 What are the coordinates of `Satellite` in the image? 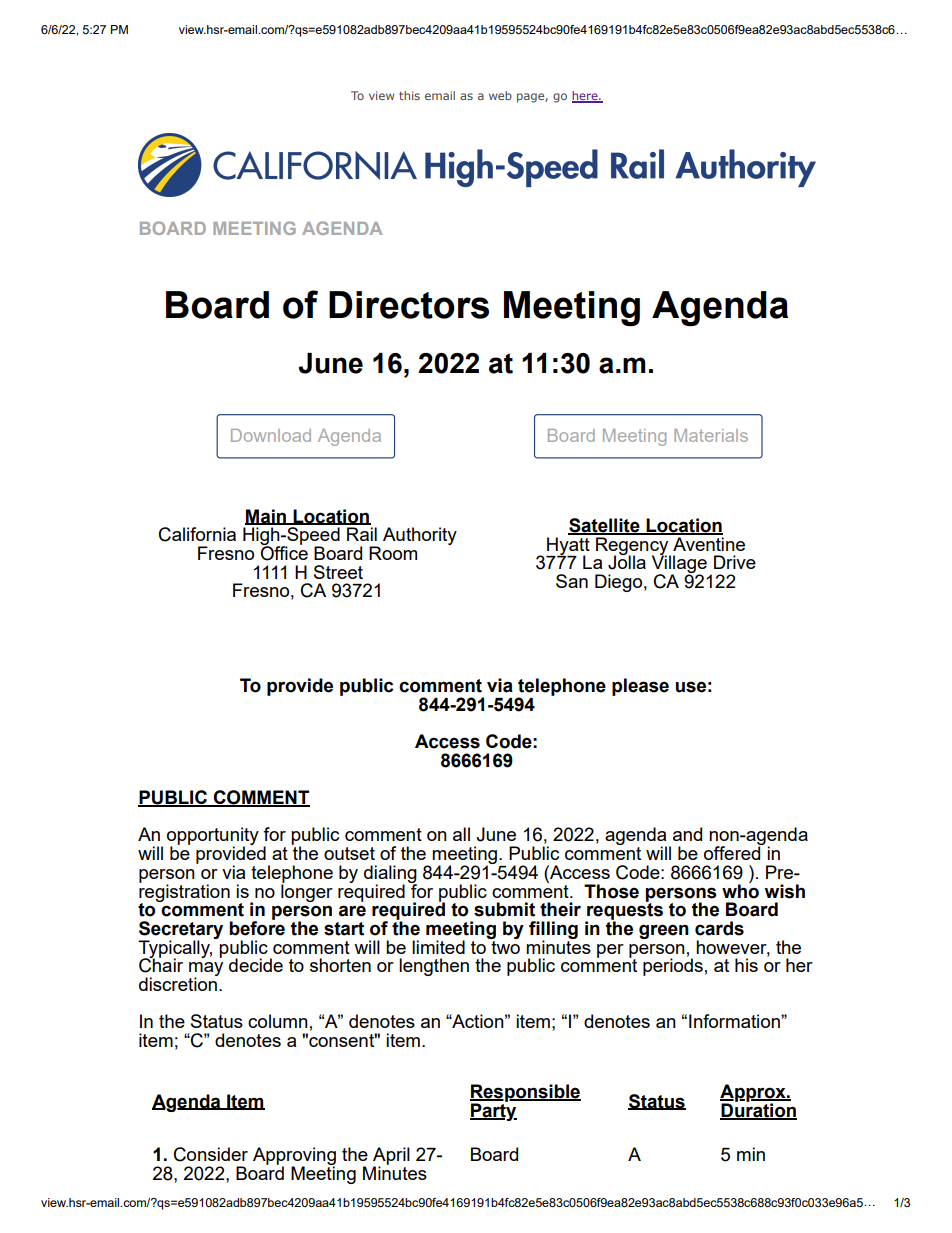 It's located at (605, 526).
